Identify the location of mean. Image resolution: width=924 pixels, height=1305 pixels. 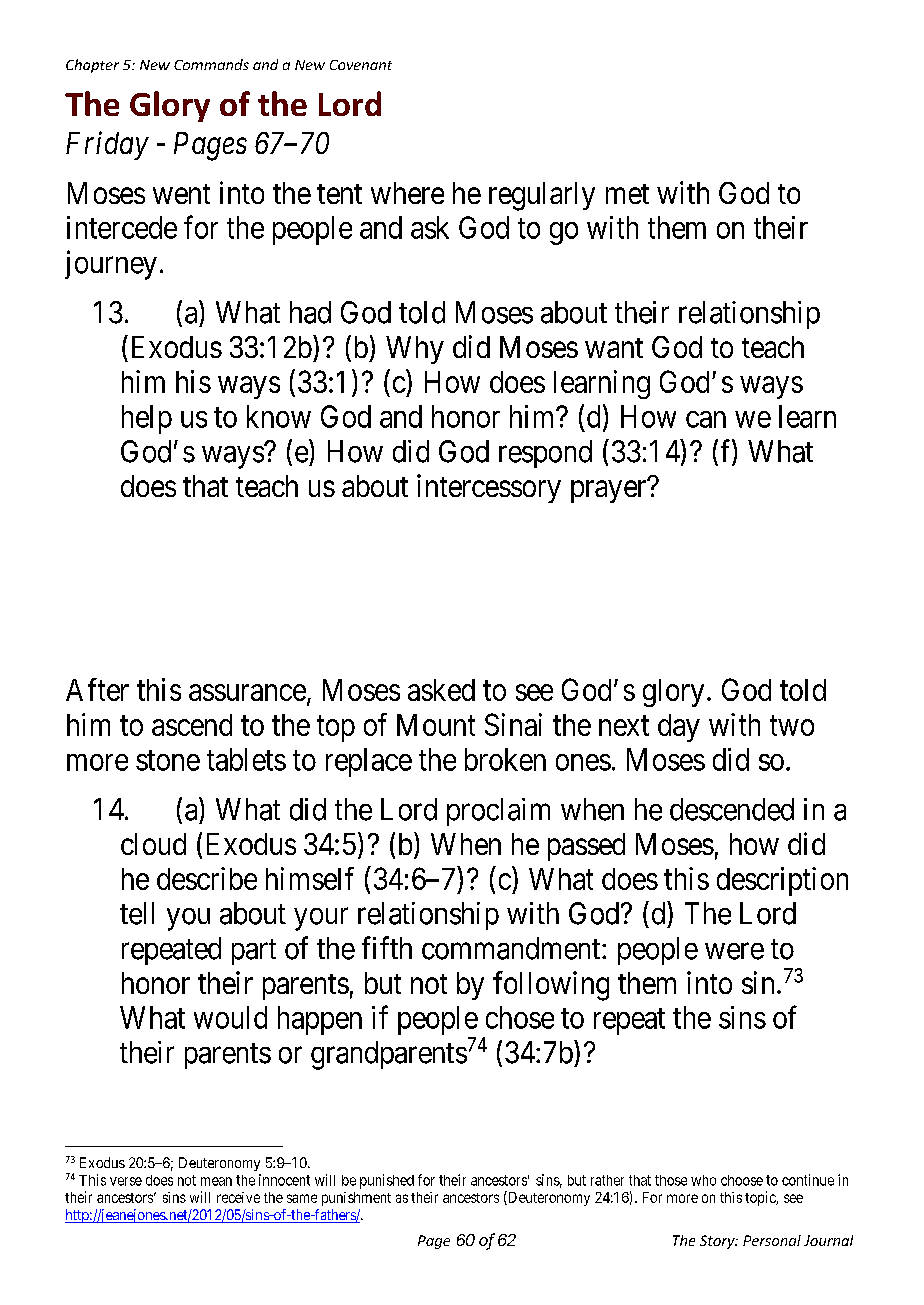
(216, 1181).
